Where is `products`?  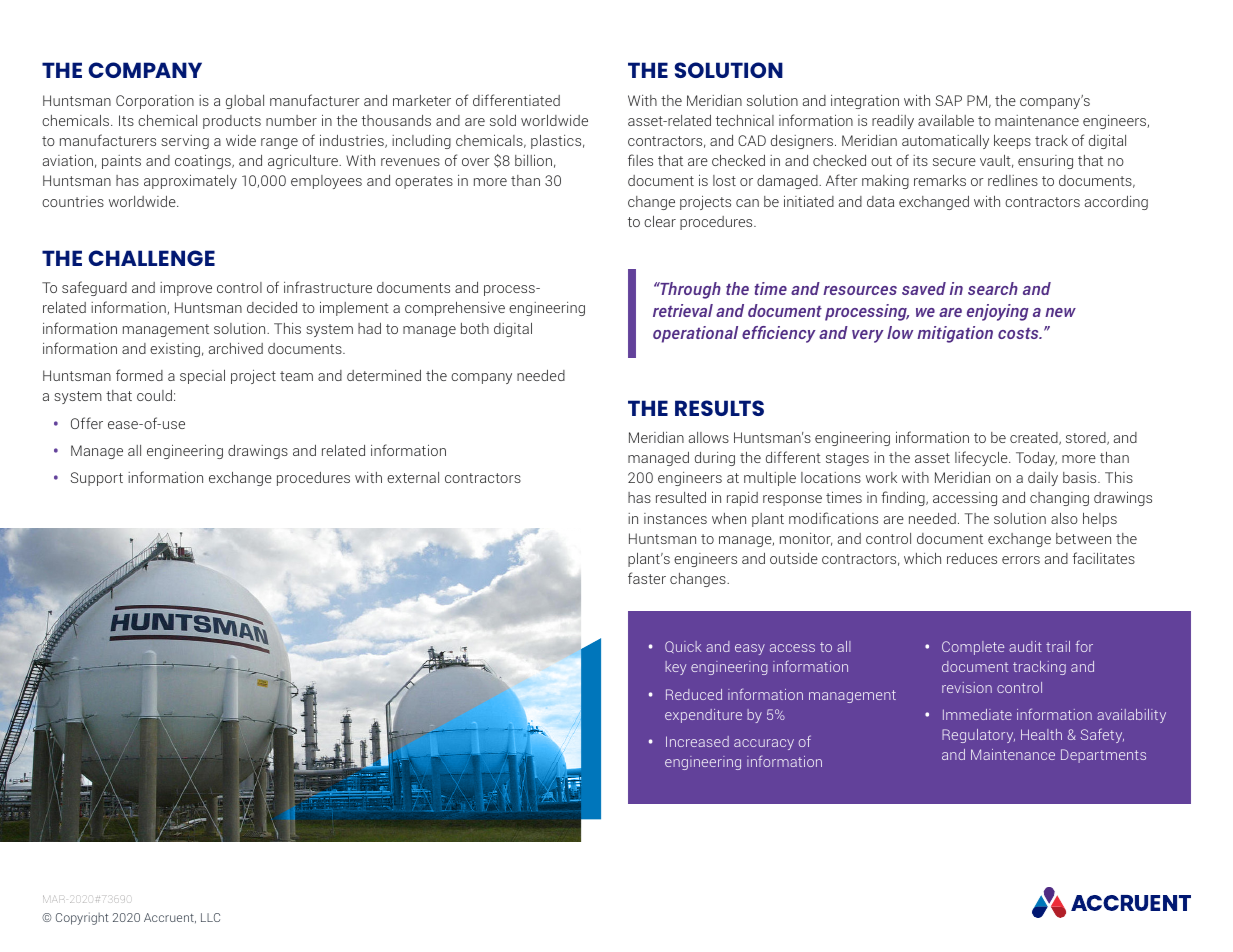
products is located at coordinates (232, 122).
